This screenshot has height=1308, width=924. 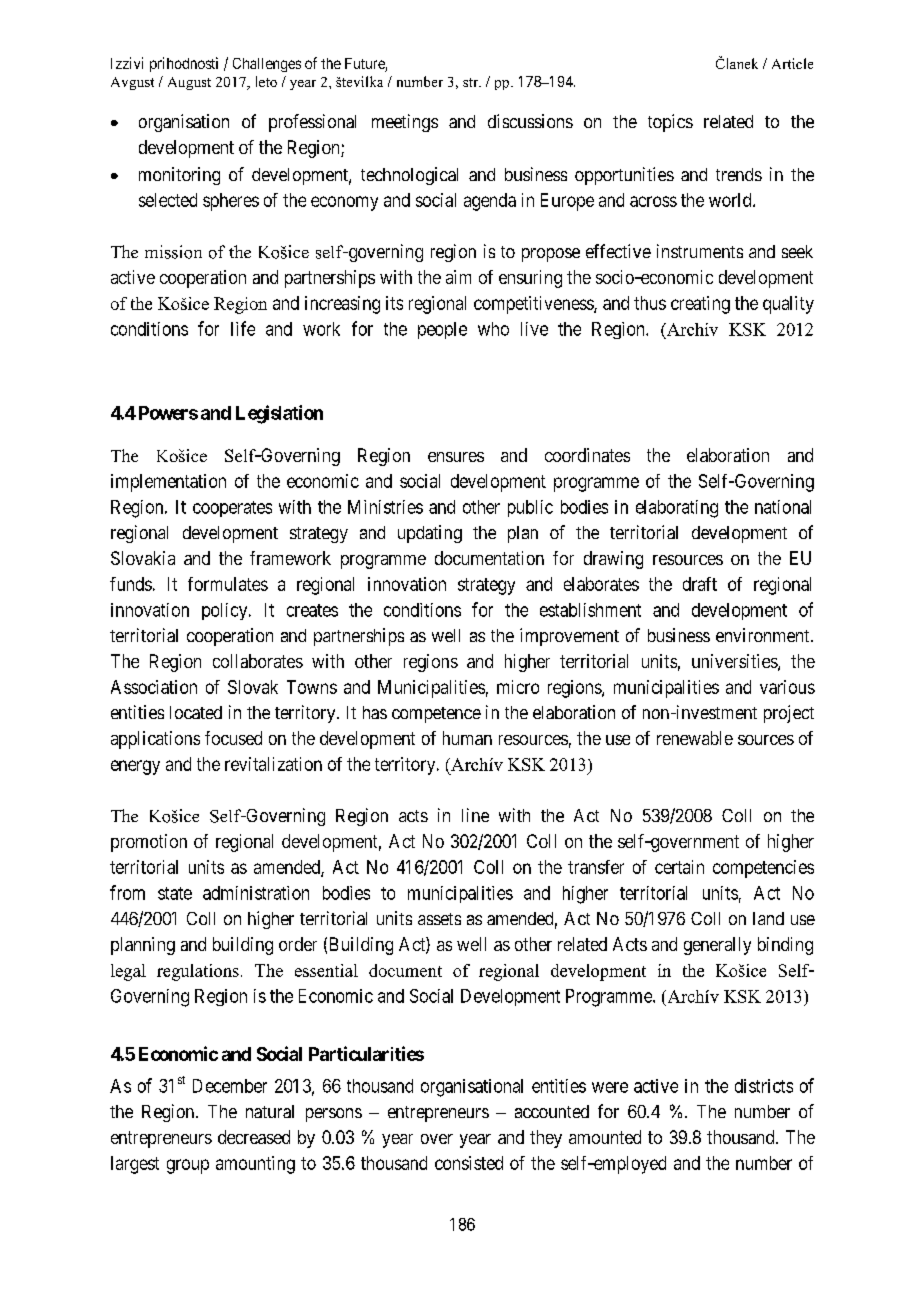 What do you see at coordinates (456, 457) in the screenshot?
I see `ensures` at bounding box center [456, 457].
